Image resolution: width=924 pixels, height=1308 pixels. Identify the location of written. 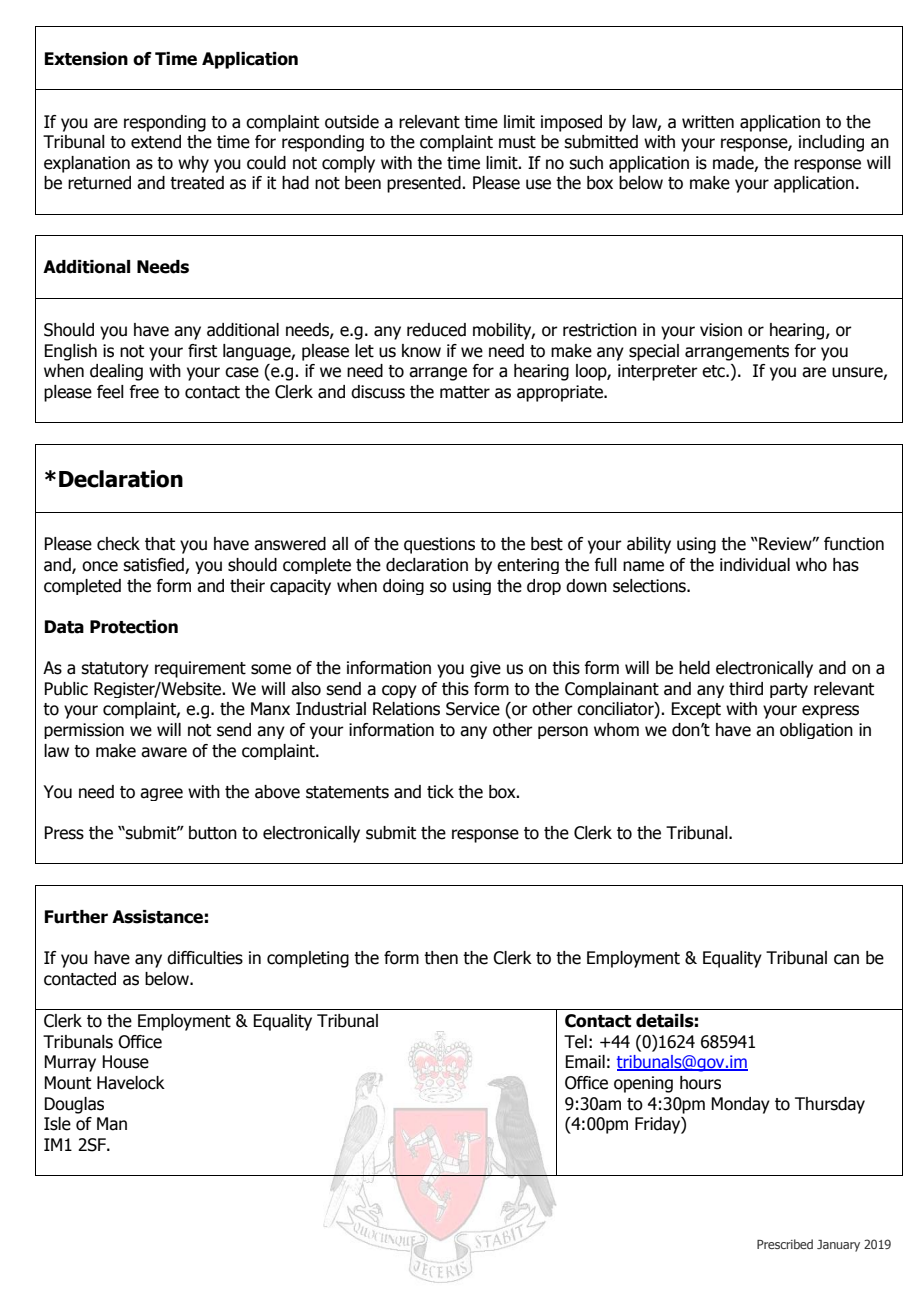
(708, 122).
